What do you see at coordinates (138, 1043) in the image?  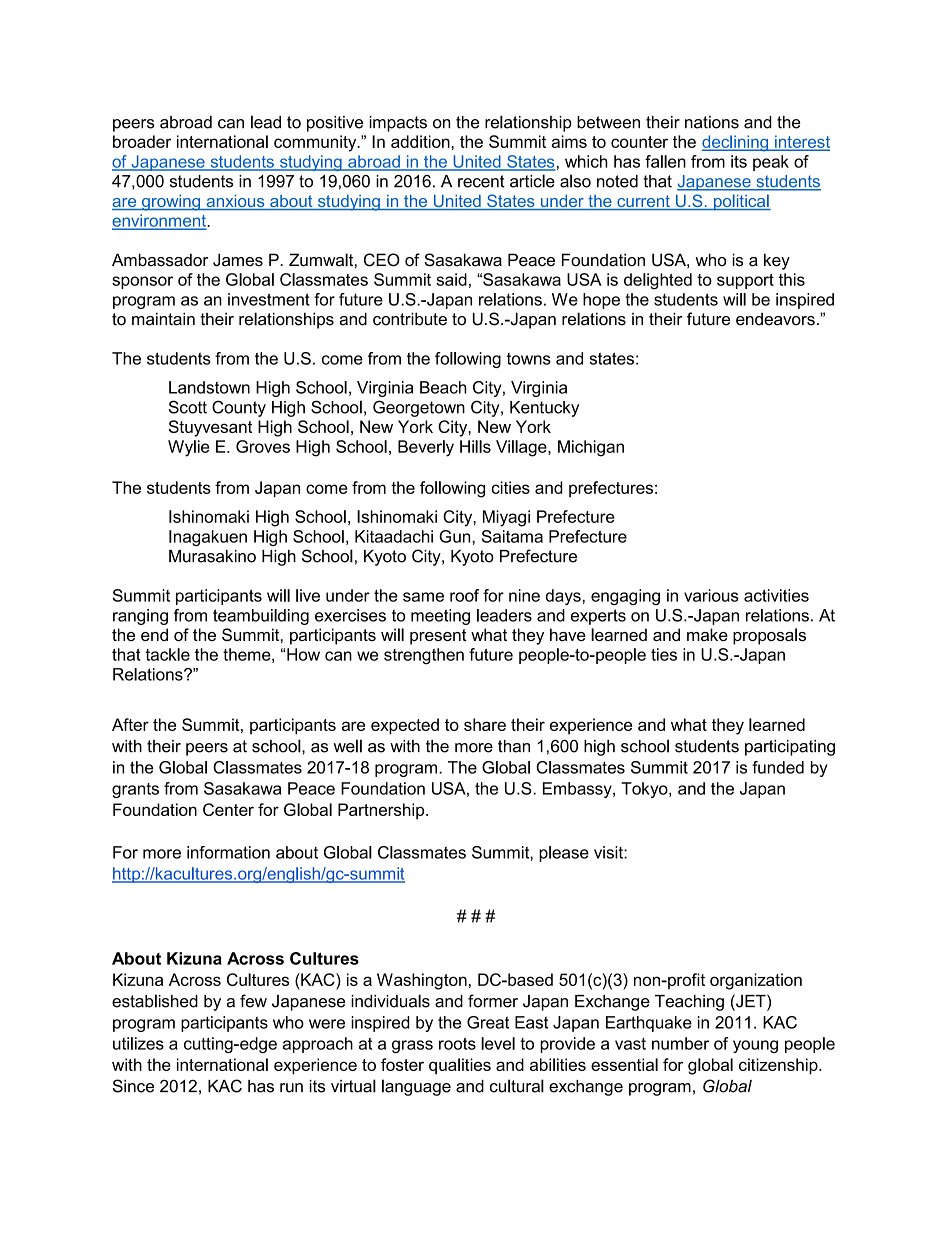 I see `utilizes` at bounding box center [138, 1043].
